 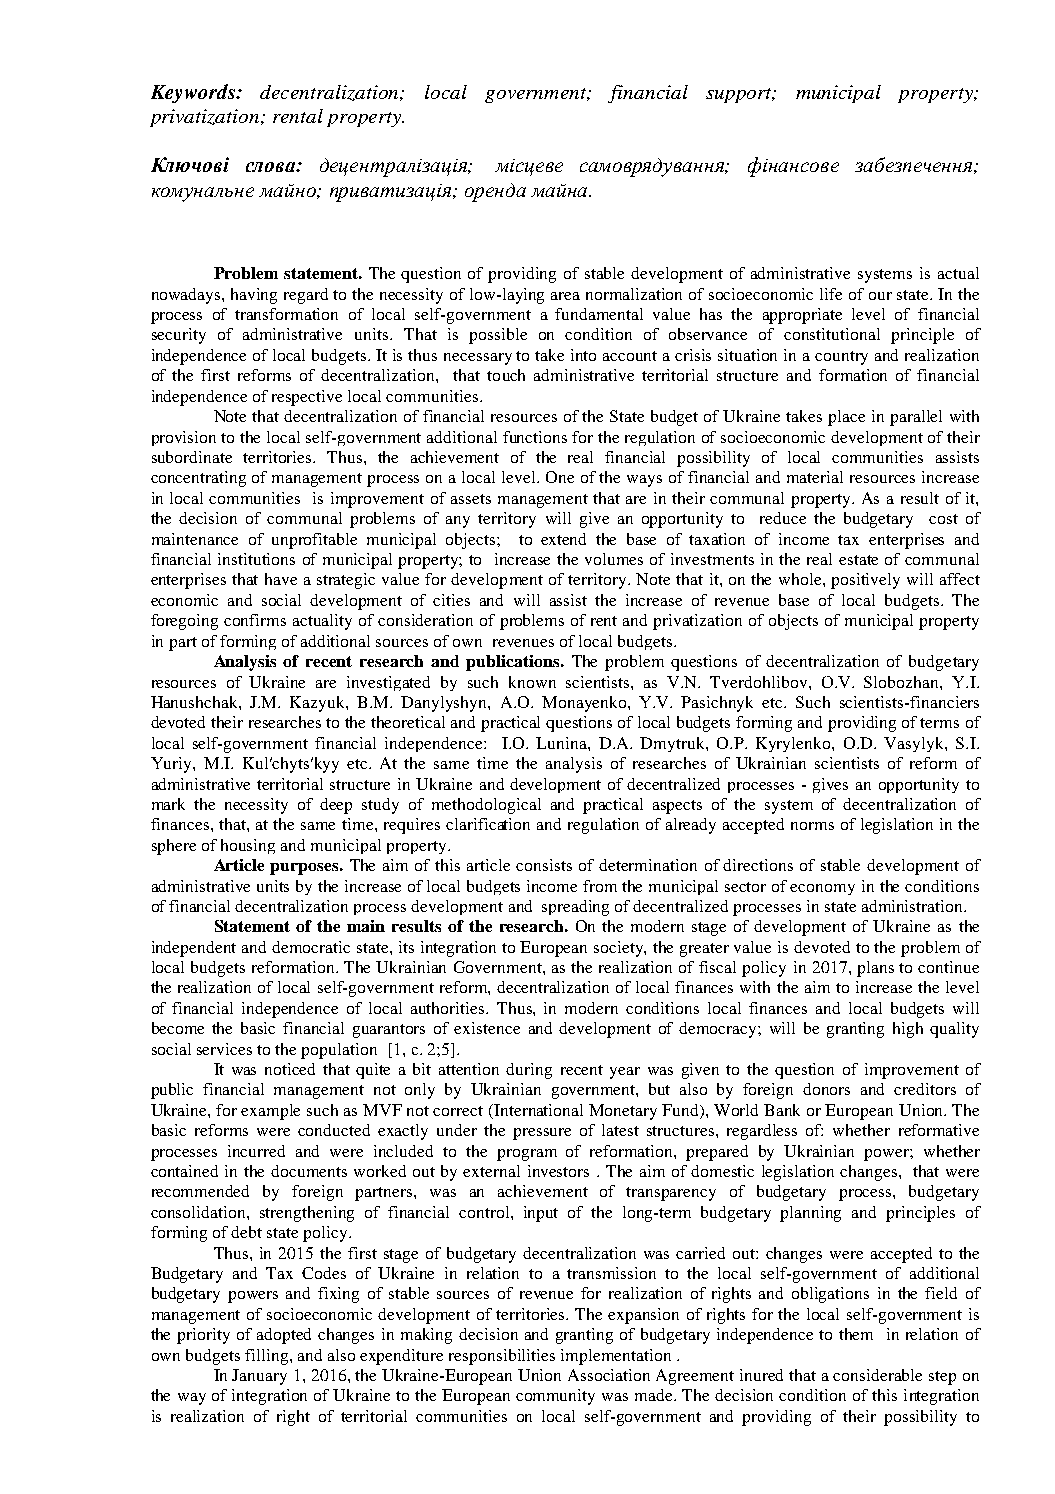 I want to click on country, so click(x=841, y=358).
